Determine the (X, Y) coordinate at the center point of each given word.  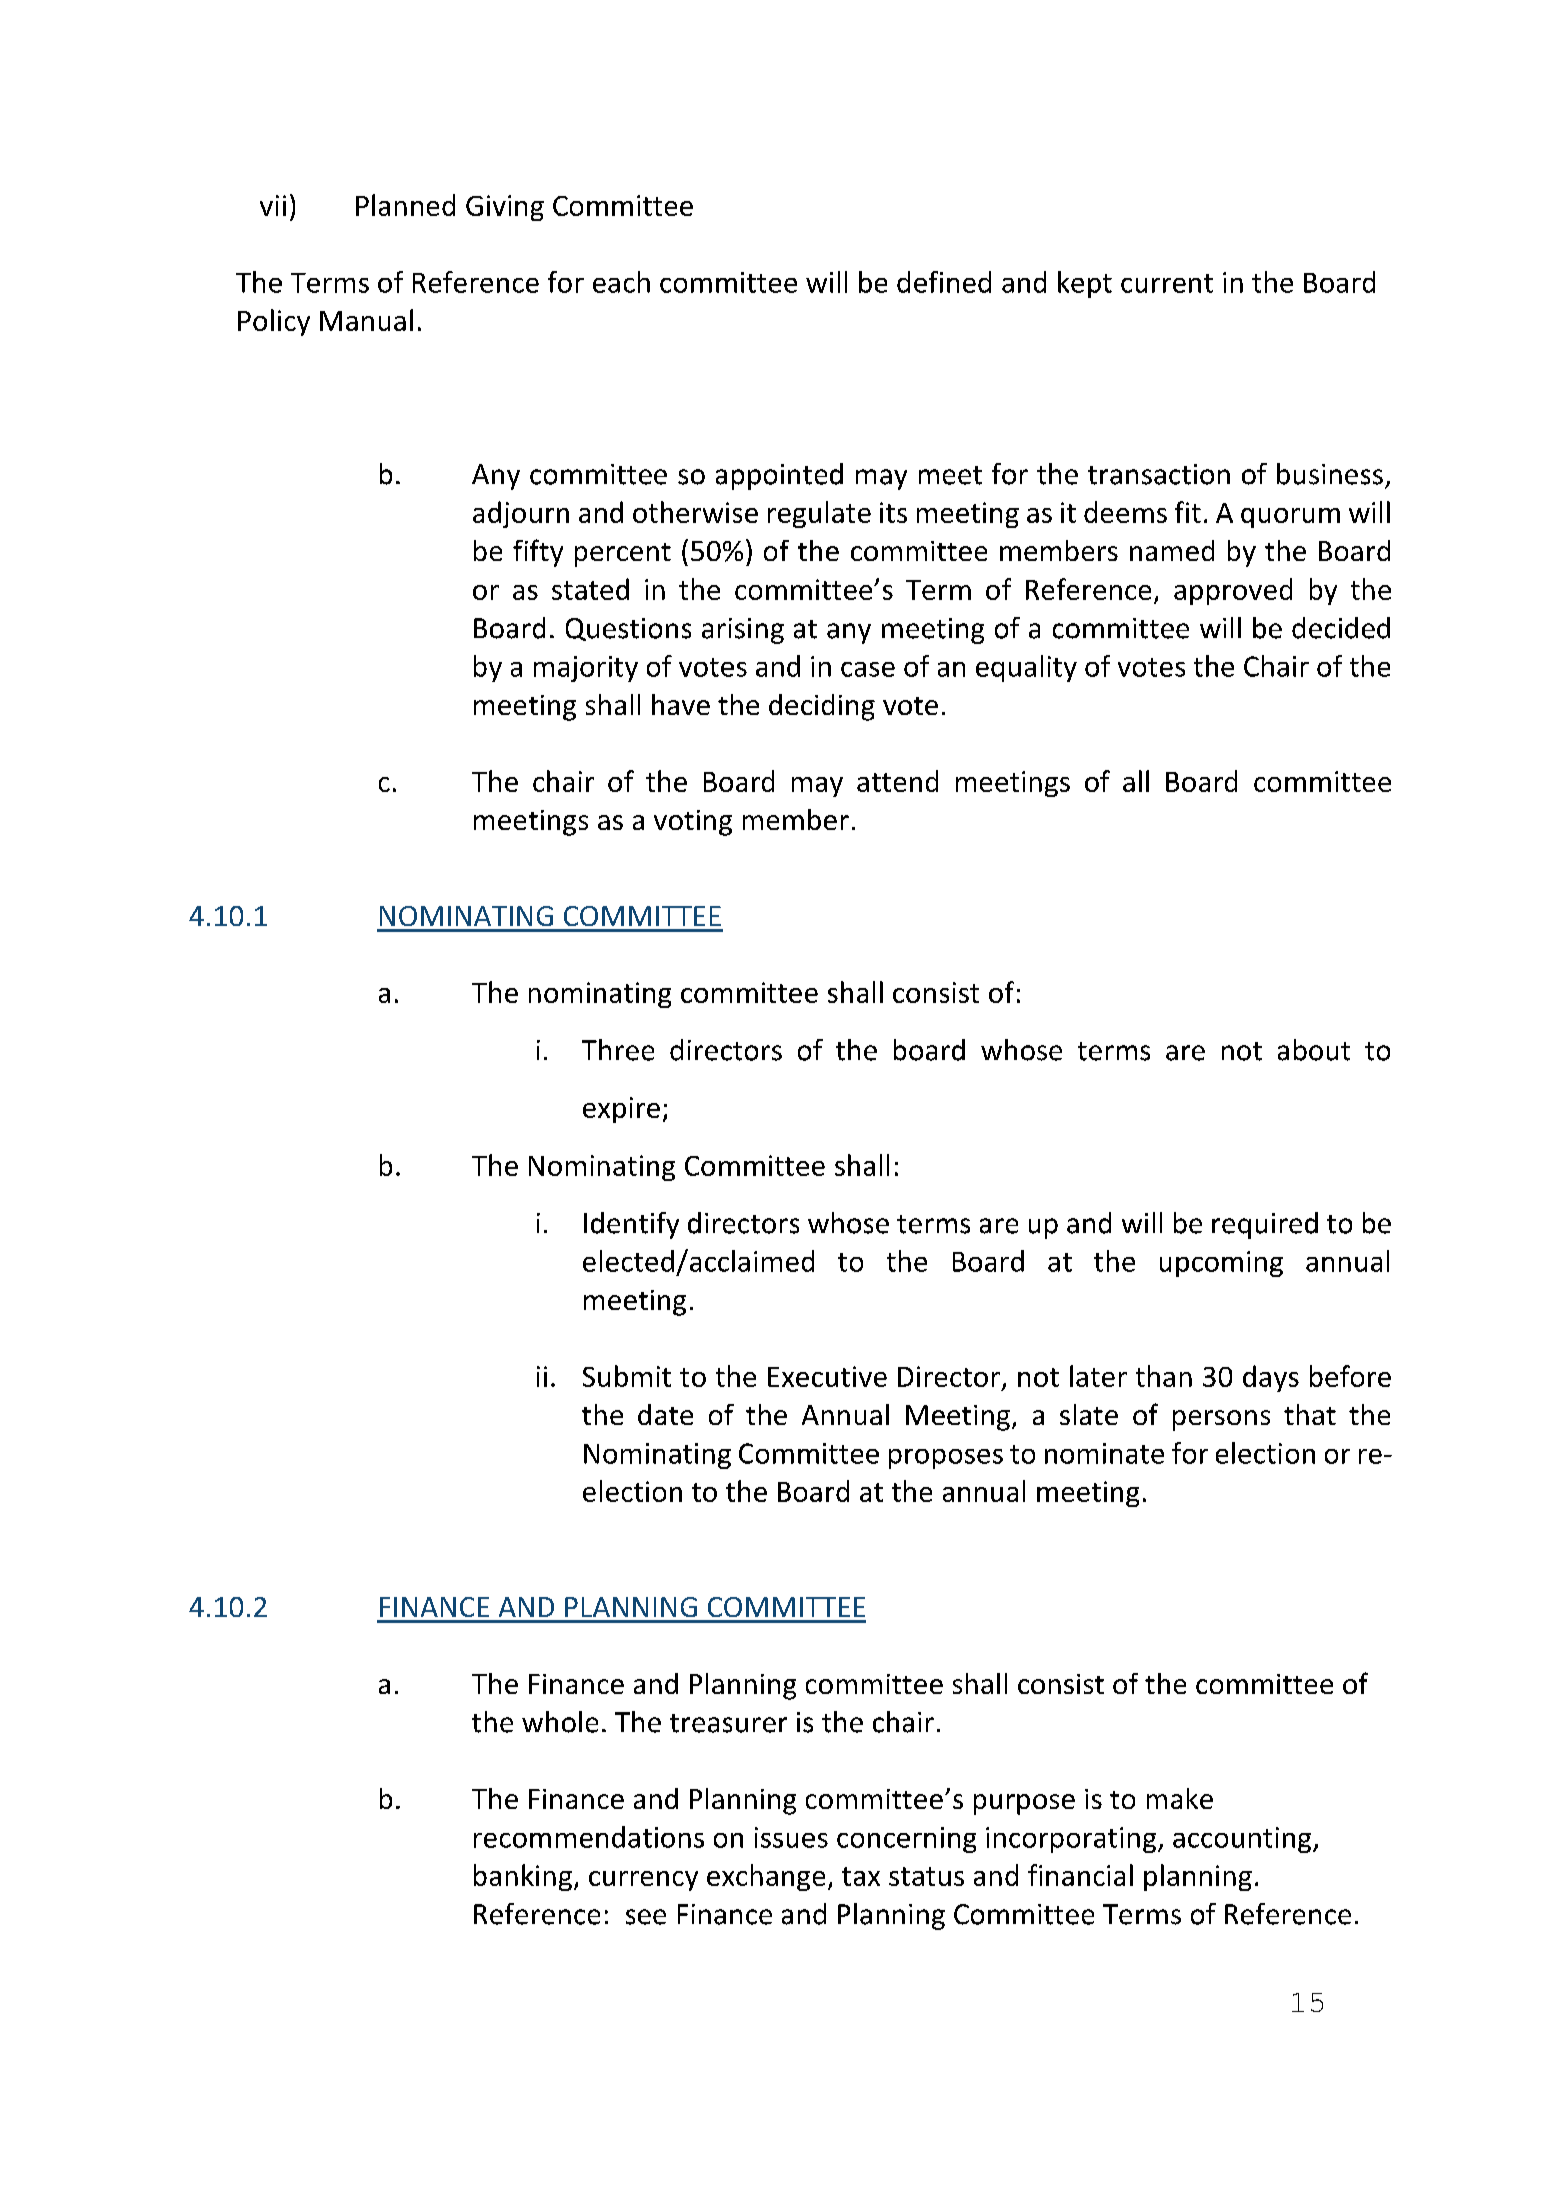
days (1271, 1378)
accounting (1243, 1840)
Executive (827, 1376)
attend (897, 781)
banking (523, 1877)
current (1167, 283)
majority (586, 669)
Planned (405, 205)
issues (791, 1837)
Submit (627, 1376)
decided (1341, 628)
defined (944, 282)
